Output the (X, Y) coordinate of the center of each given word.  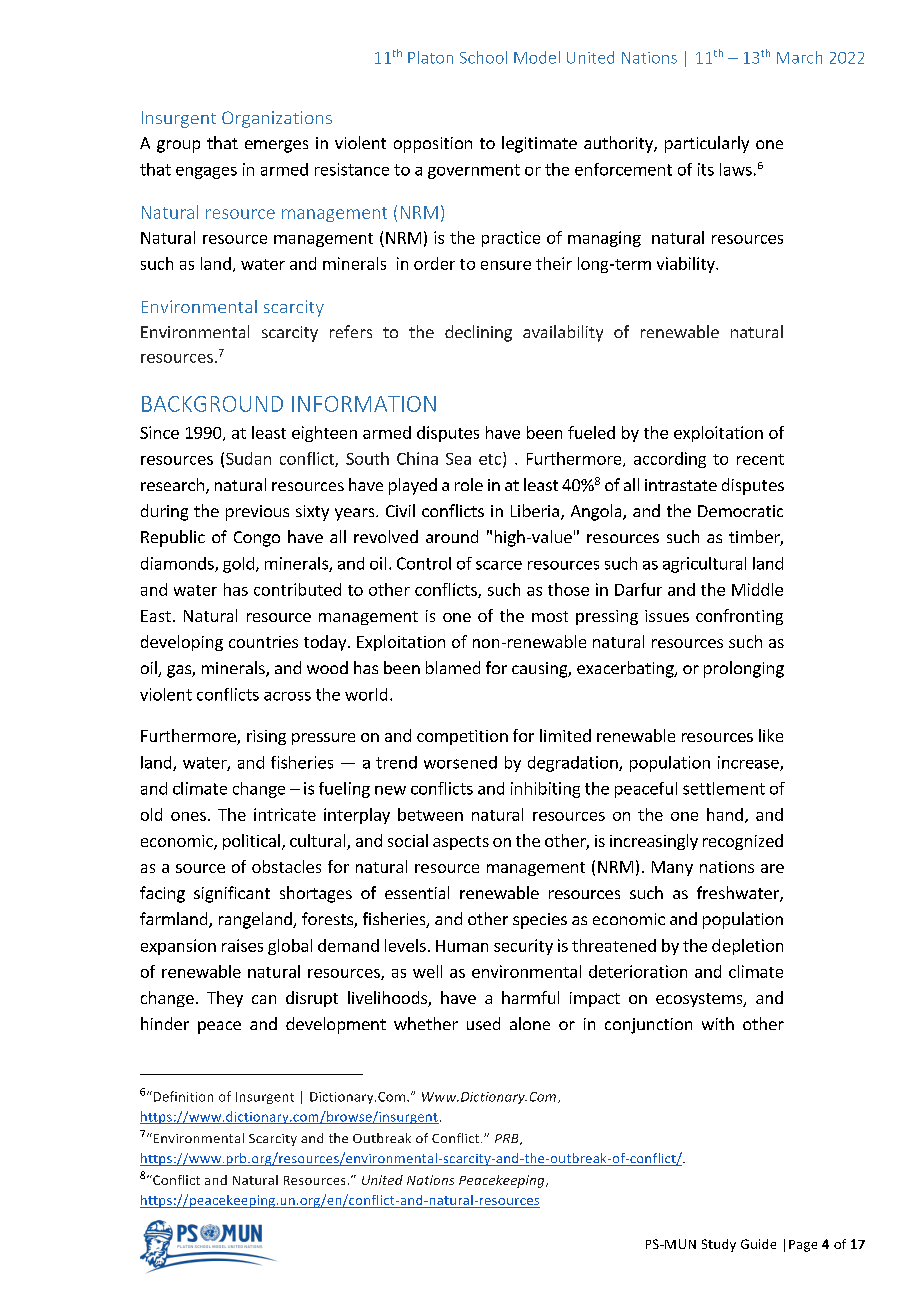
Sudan (248, 458)
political (251, 842)
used (483, 1023)
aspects (461, 843)
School (483, 57)
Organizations (277, 119)
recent (760, 459)
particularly (707, 144)
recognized (743, 842)
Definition (182, 1096)
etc (491, 459)
